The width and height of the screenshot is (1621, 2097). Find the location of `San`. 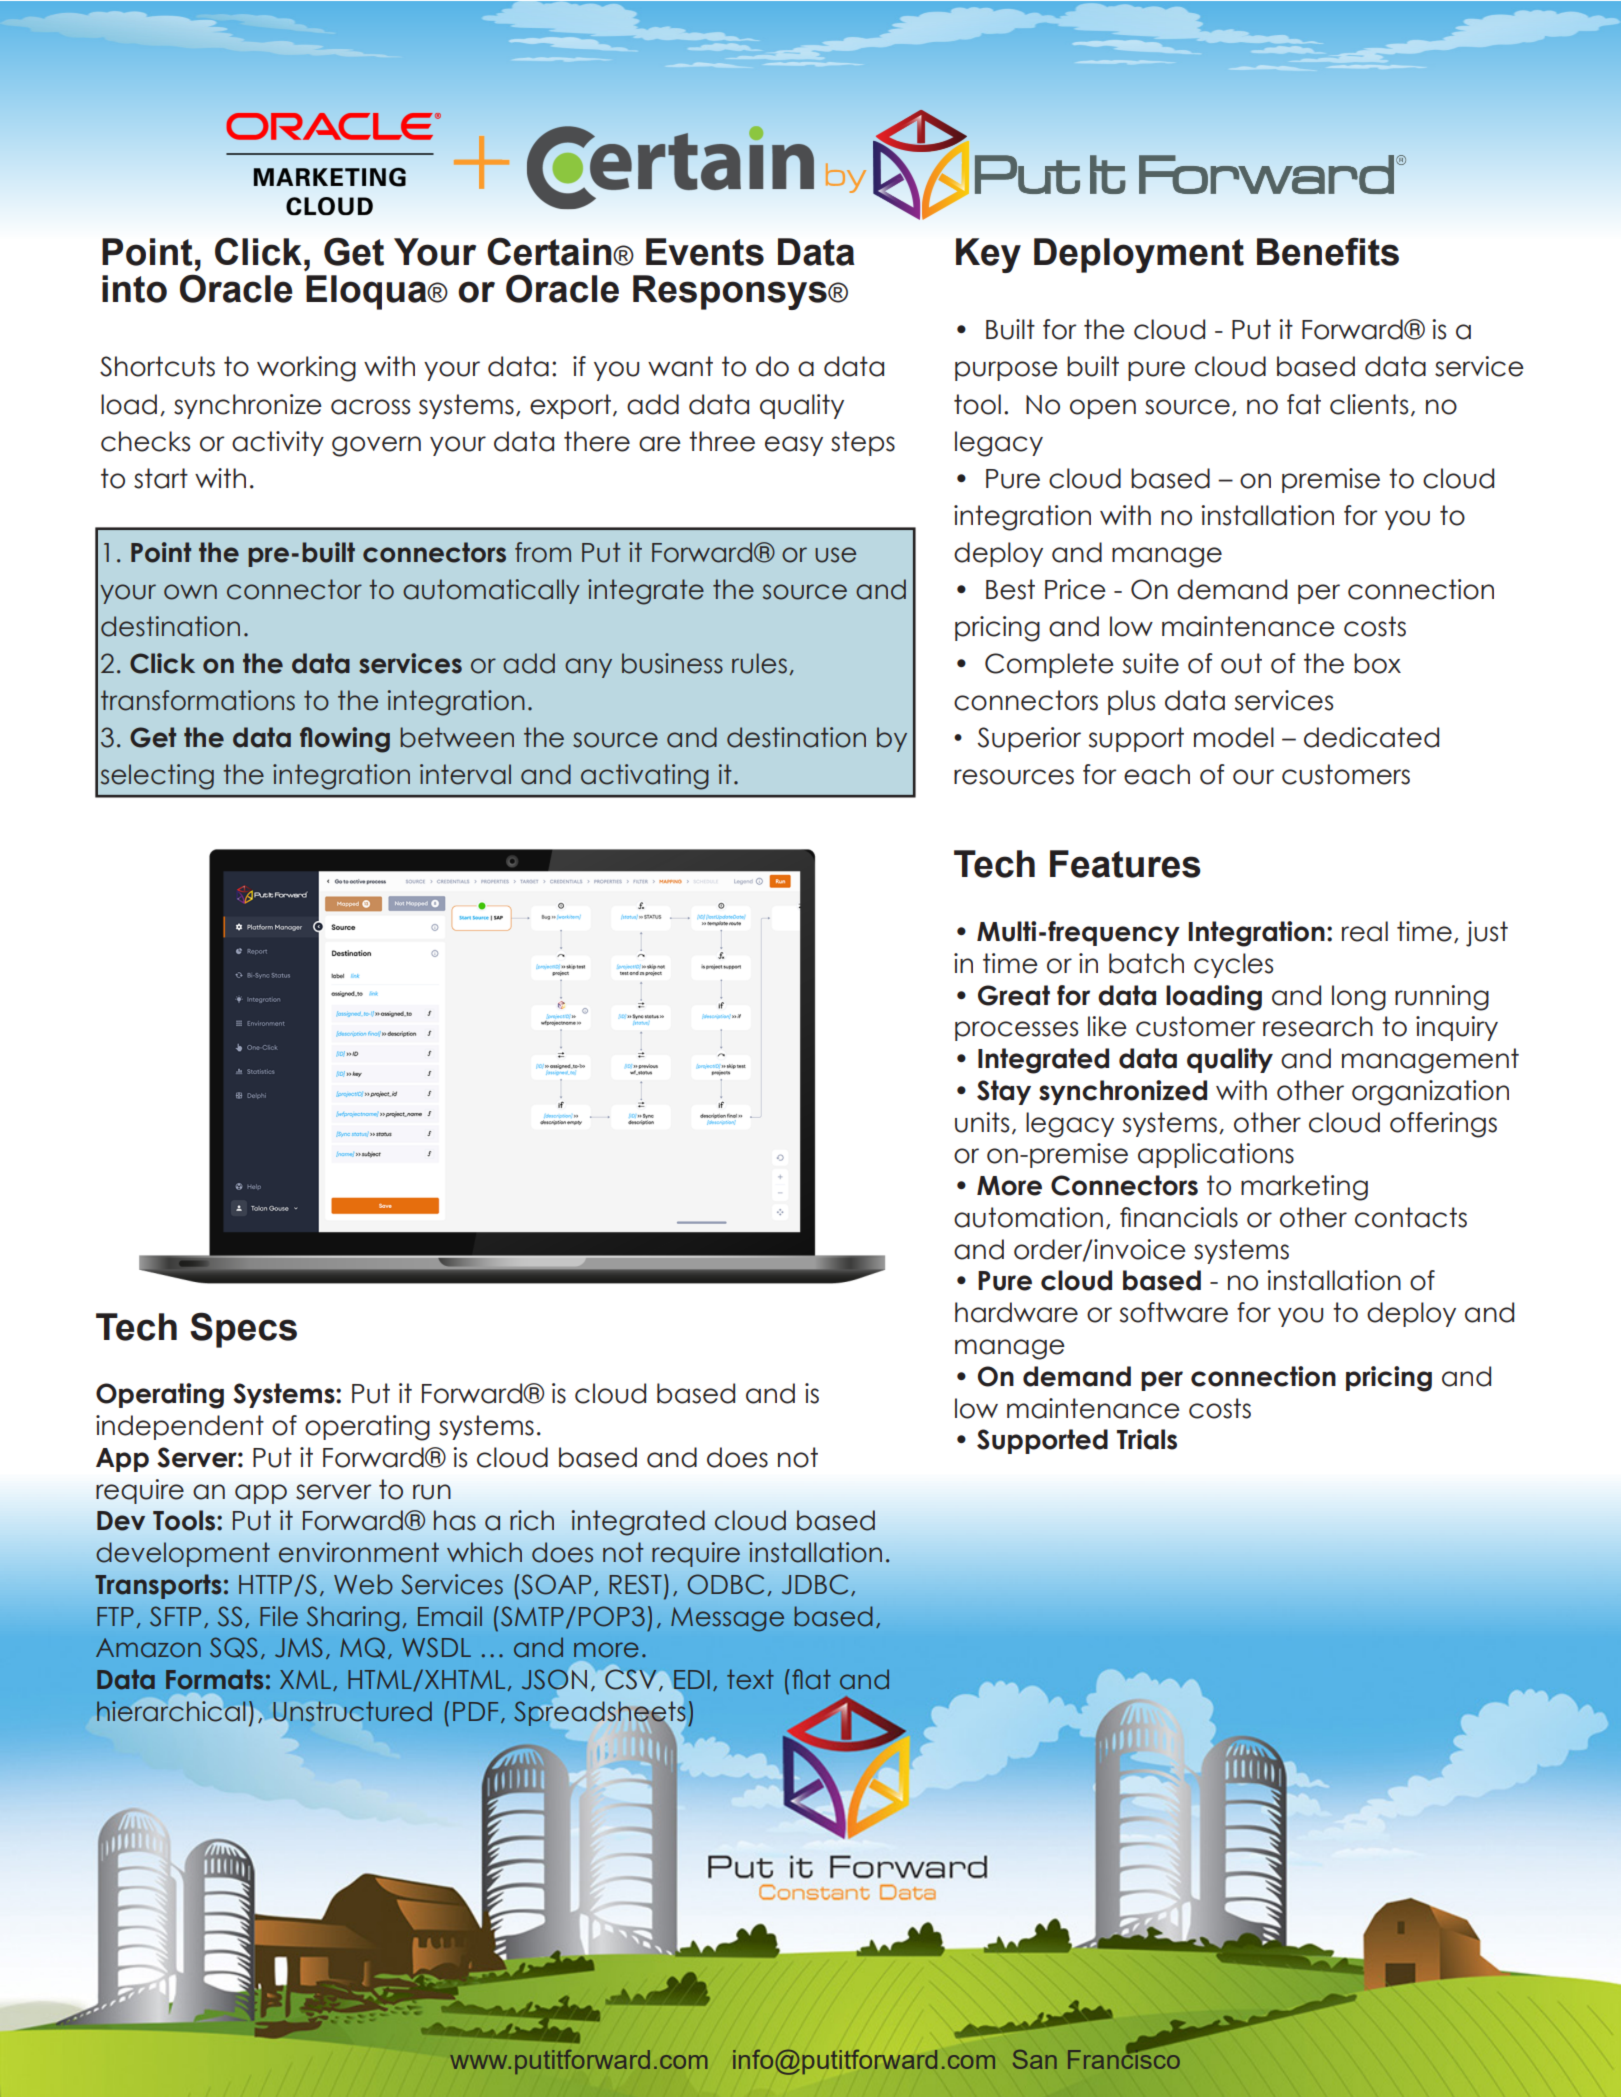

San is located at coordinates (1035, 2059).
